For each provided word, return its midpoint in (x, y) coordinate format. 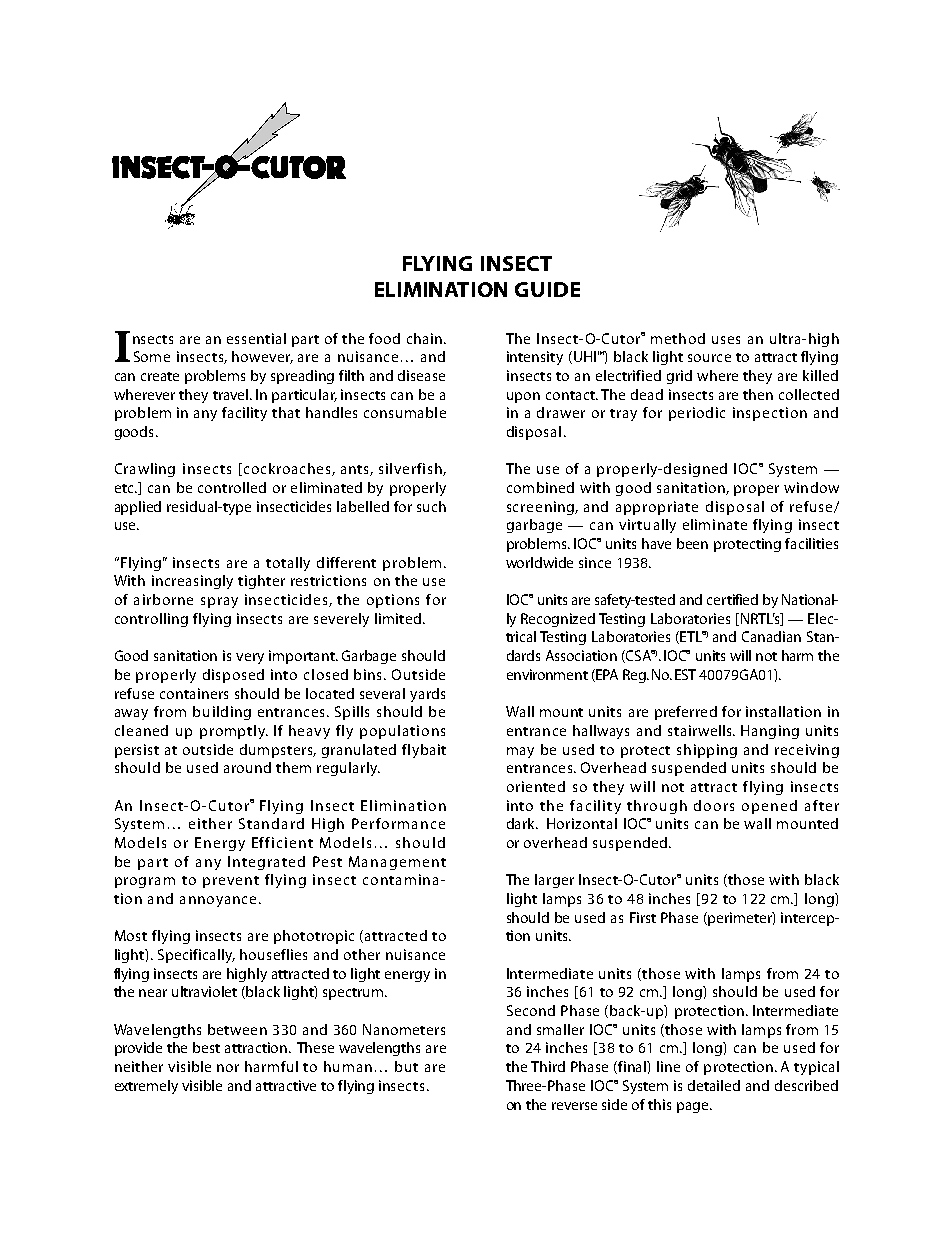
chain (424, 338)
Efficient (282, 842)
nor (228, 1068)
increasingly (192, 582)
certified (732, 599)
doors (714, 805)
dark (522, 823)
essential (256, 338)
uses (726, 340)
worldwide (539, 562)
